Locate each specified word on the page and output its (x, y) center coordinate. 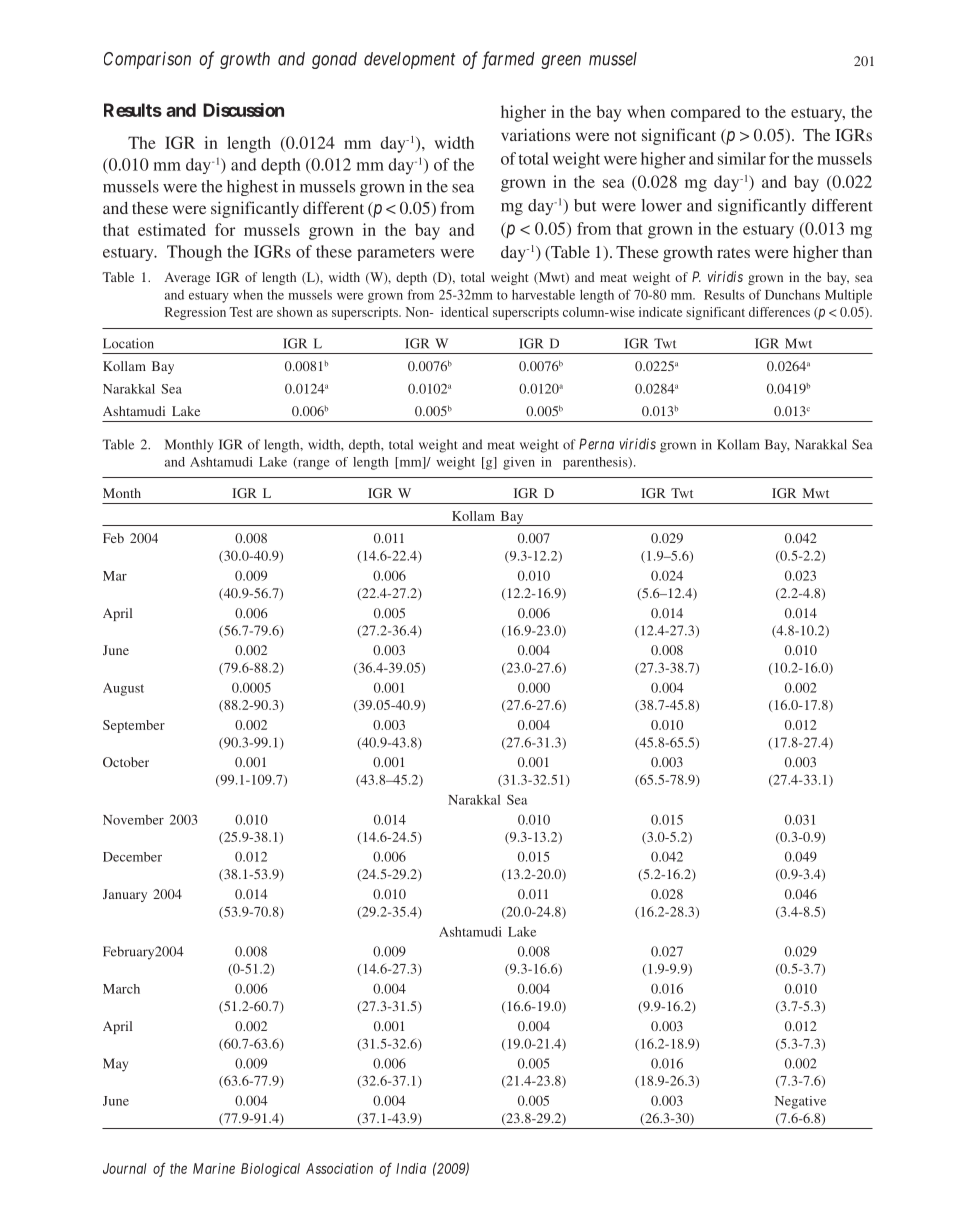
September (134, 726)
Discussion (243, 110)
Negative (800, 1102)
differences (779, 312)
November (133, 820)
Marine (214, 1168)
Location (128, 343)
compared (706, 113)
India (411, 1168)
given (519, 463)
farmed (508, 60)
